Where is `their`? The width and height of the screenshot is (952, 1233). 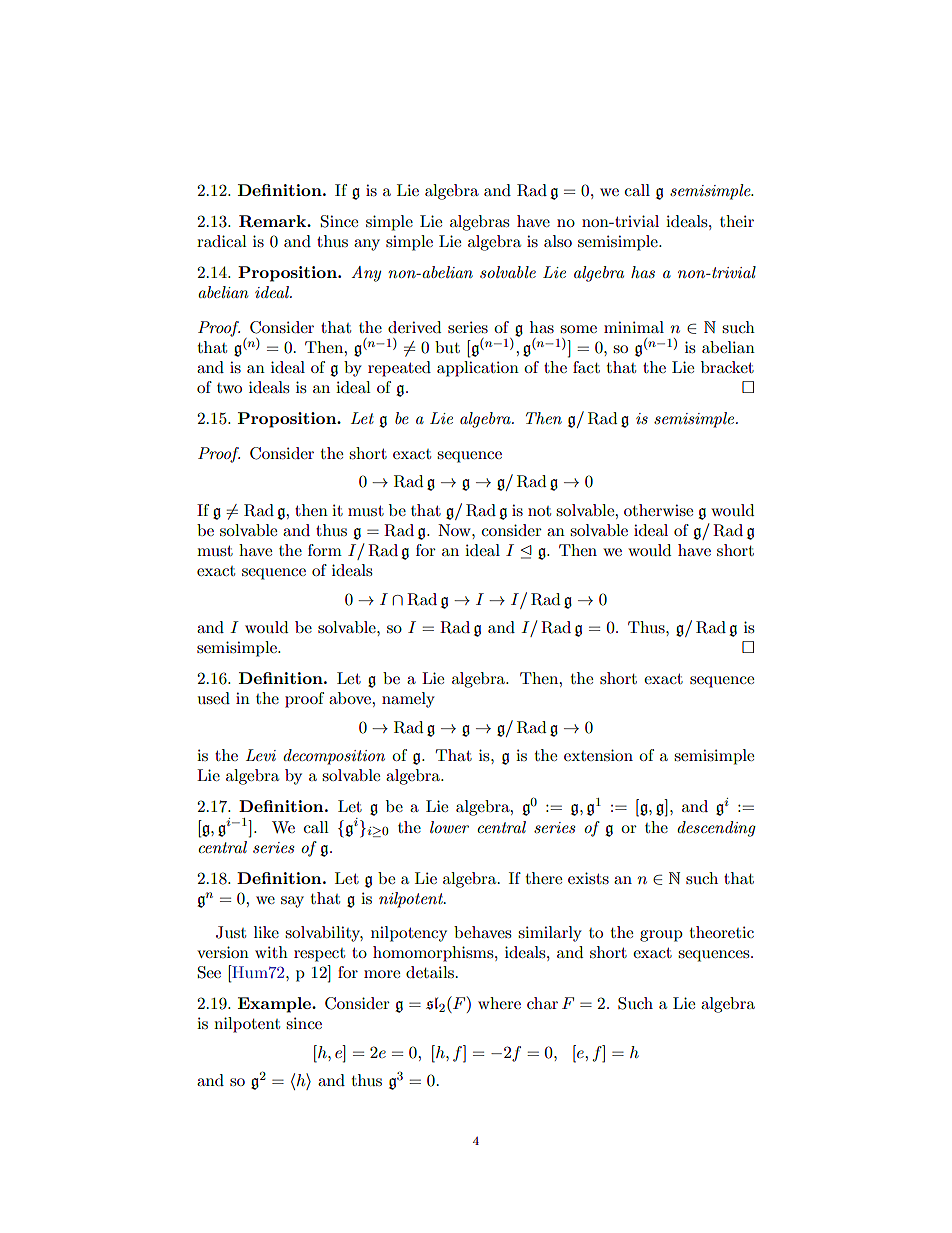 their is located at coordinates (737, 221).
